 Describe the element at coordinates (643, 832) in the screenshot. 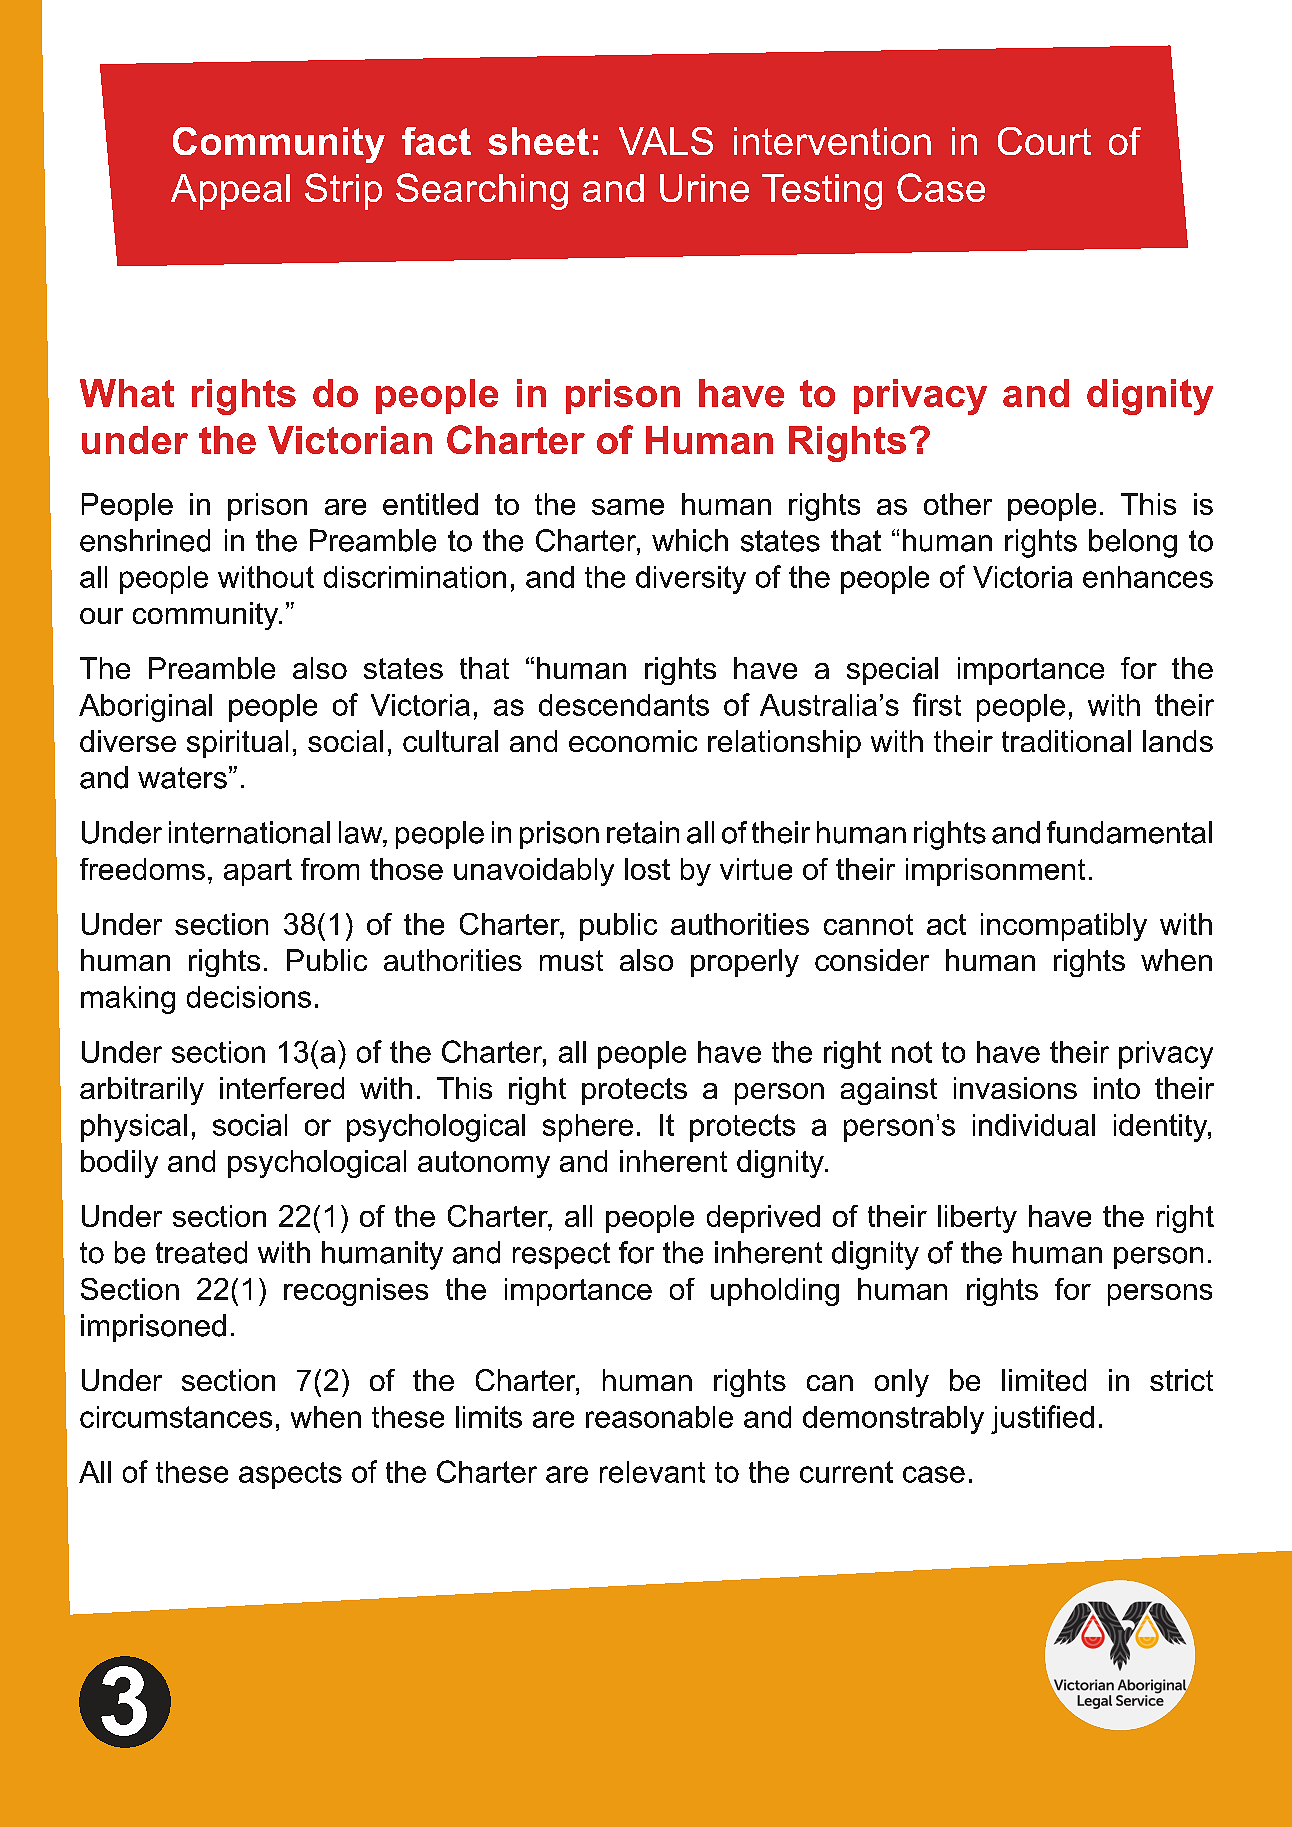

I see `retain` at that location.
